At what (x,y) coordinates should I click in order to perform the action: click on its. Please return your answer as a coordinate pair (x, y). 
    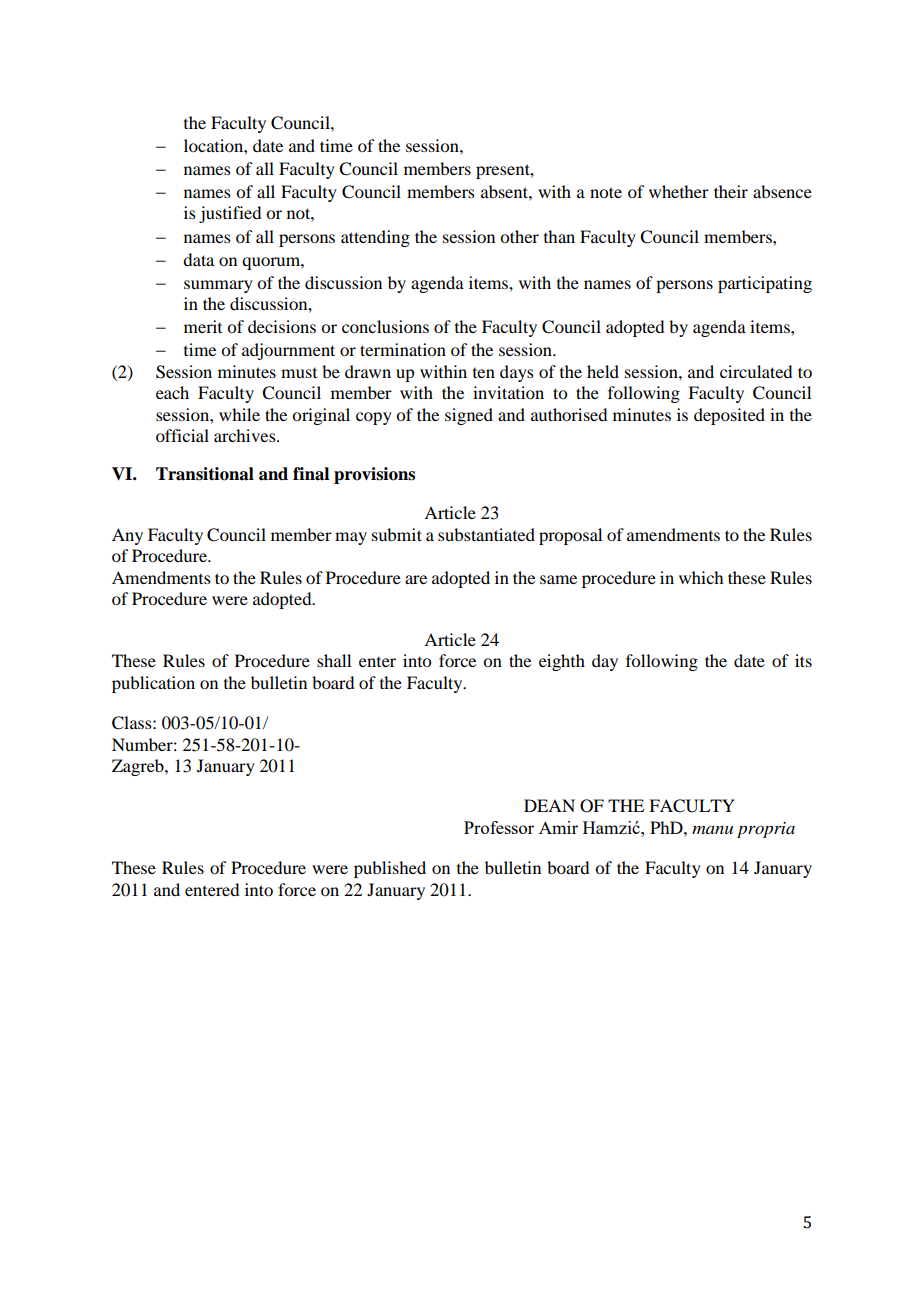
    Looking at the image, I should click on (803, 660).
